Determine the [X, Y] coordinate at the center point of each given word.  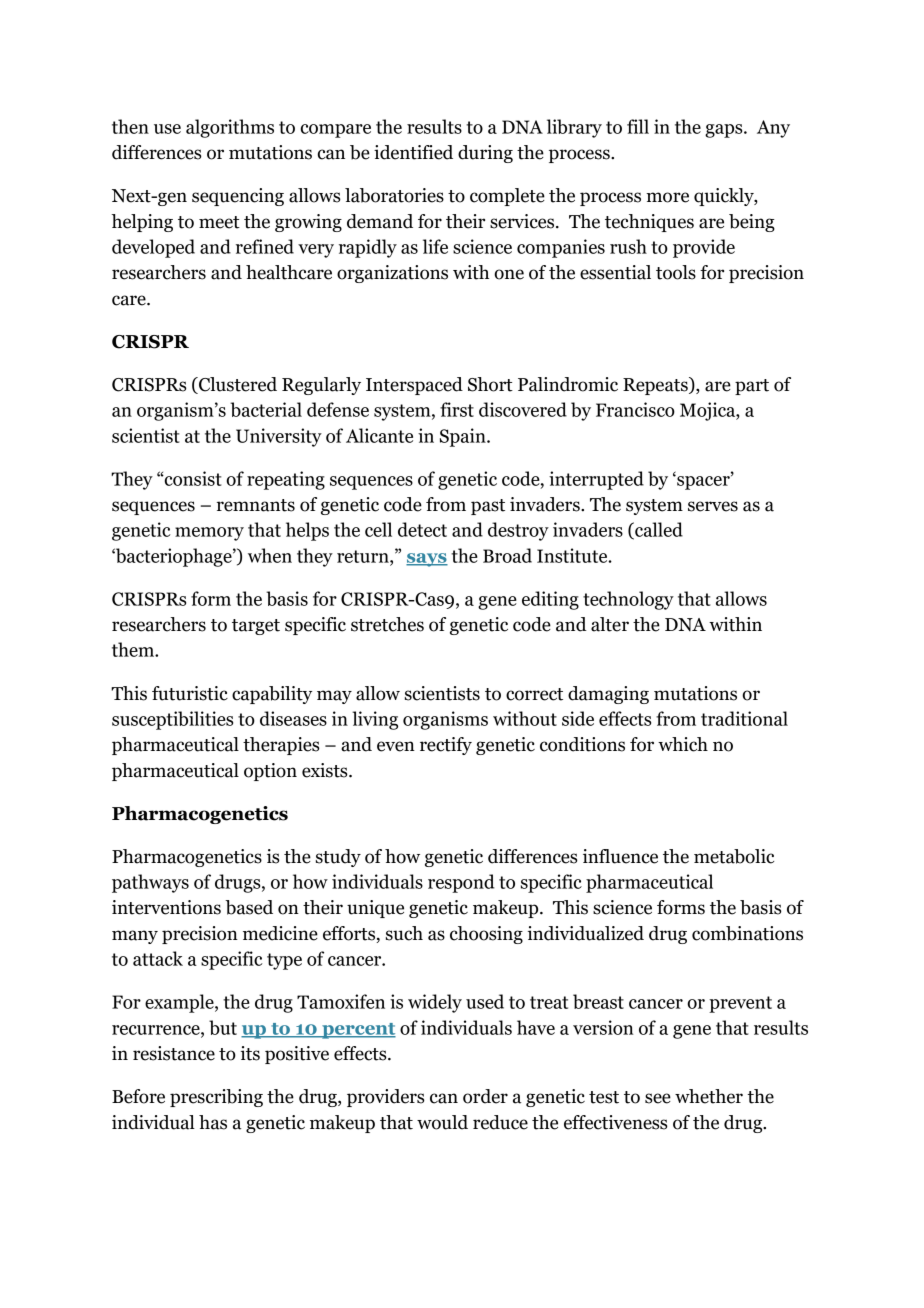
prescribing [216, 1098]
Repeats [656, 386]
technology [628, 600]
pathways [150, 883]
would [442, 1122]
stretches [387, 624]
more [667, 197]
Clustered [237, 385]
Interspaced [414, 386]
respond [461, 883]
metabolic [734, 856]
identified [413, 152]
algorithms [230, 128]
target [256, 627]
